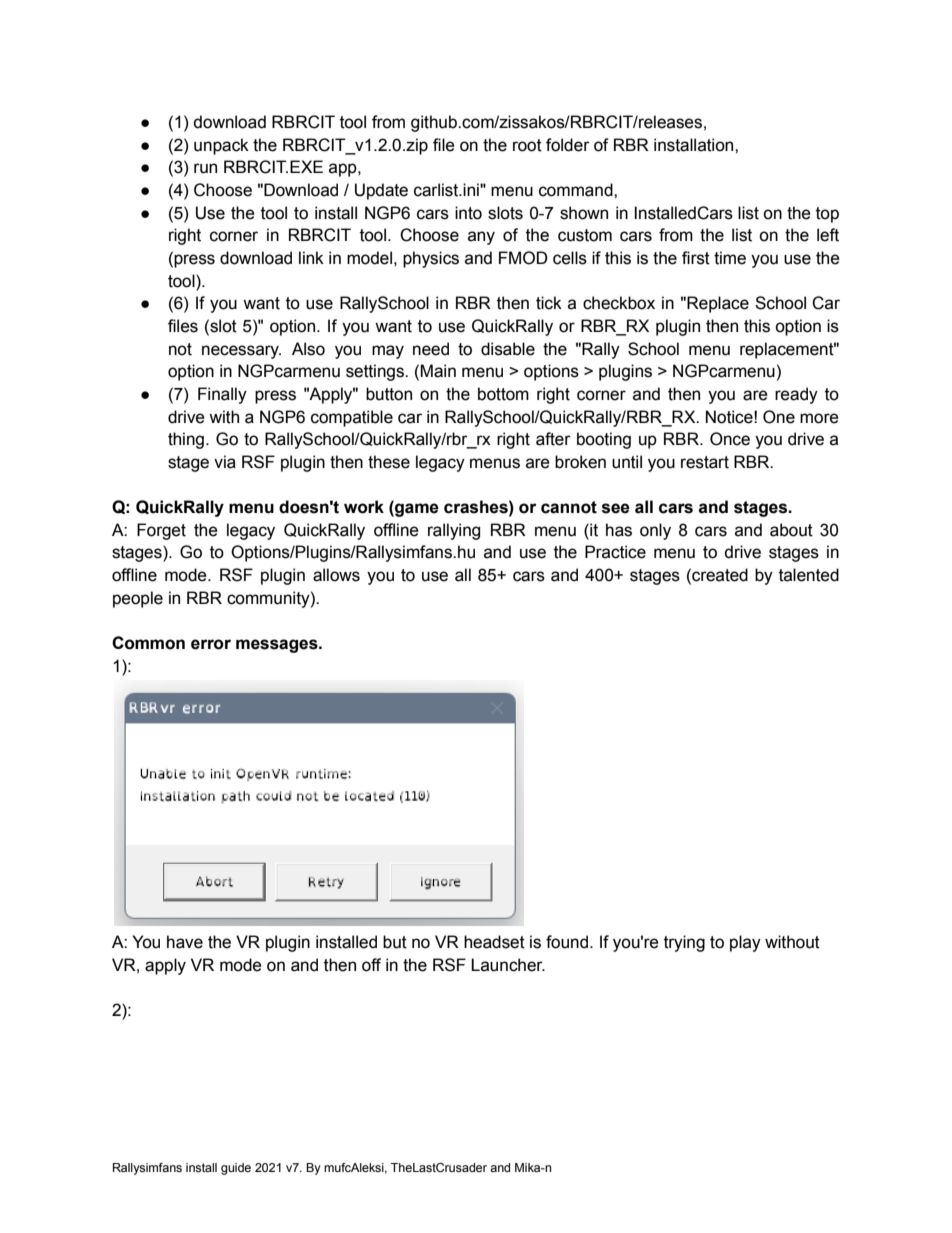 Image resolution: width=952 pixels, height=1233 pixels. I want to click on run, so click(205, 168).
